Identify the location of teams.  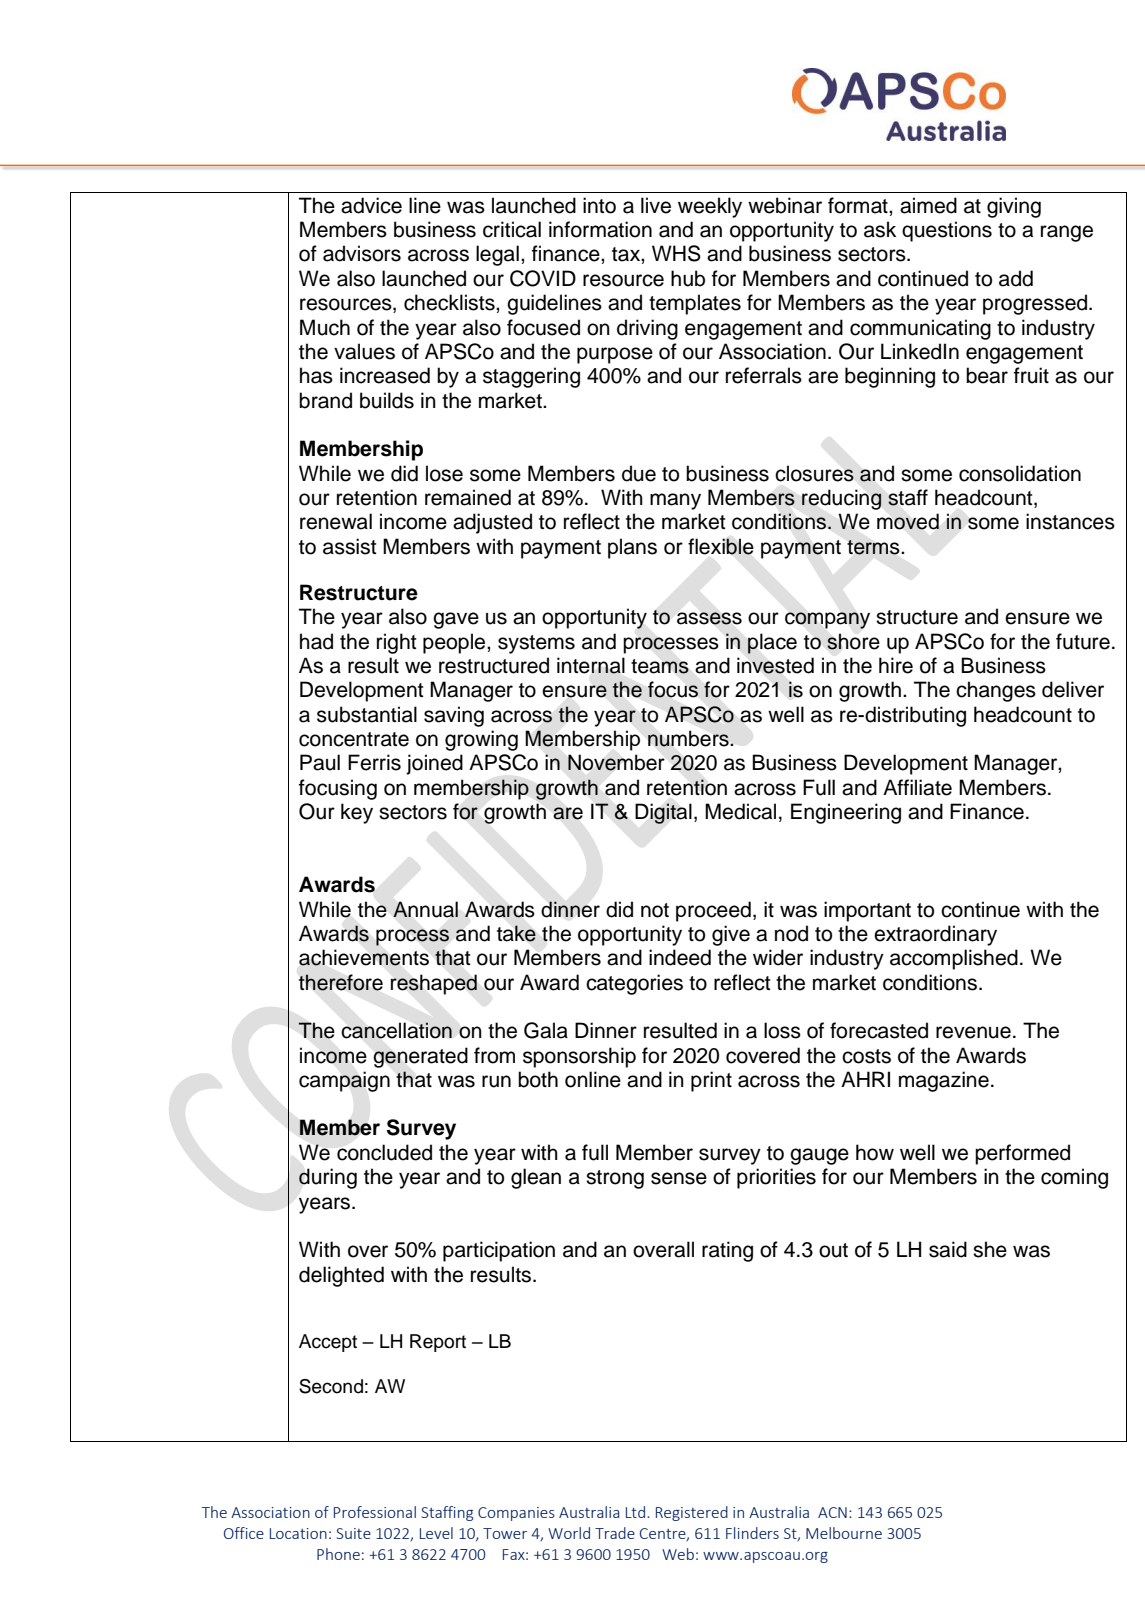
(660, 666).
